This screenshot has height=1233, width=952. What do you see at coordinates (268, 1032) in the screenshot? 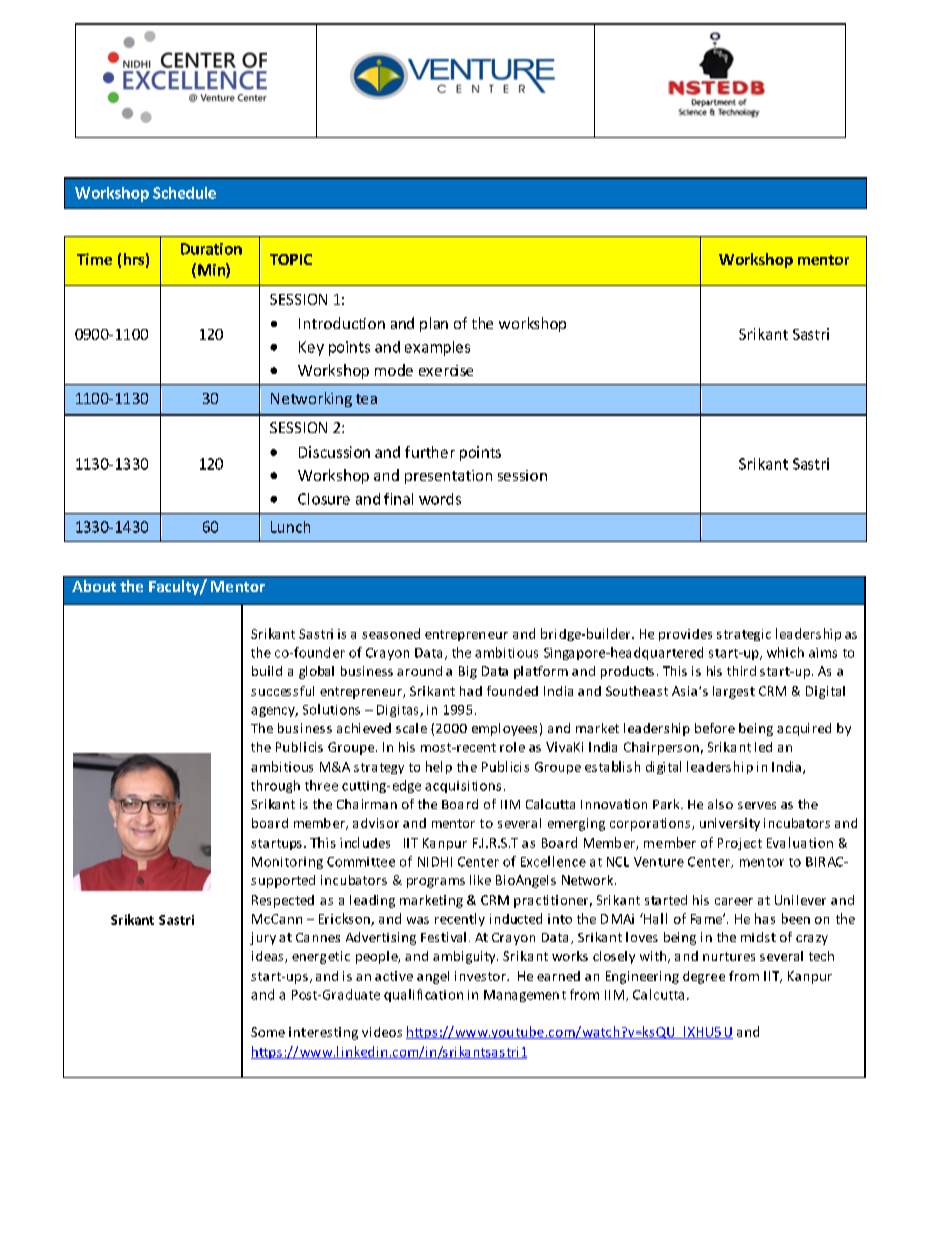
I see `Some` at bounding box center [268, 1032].
